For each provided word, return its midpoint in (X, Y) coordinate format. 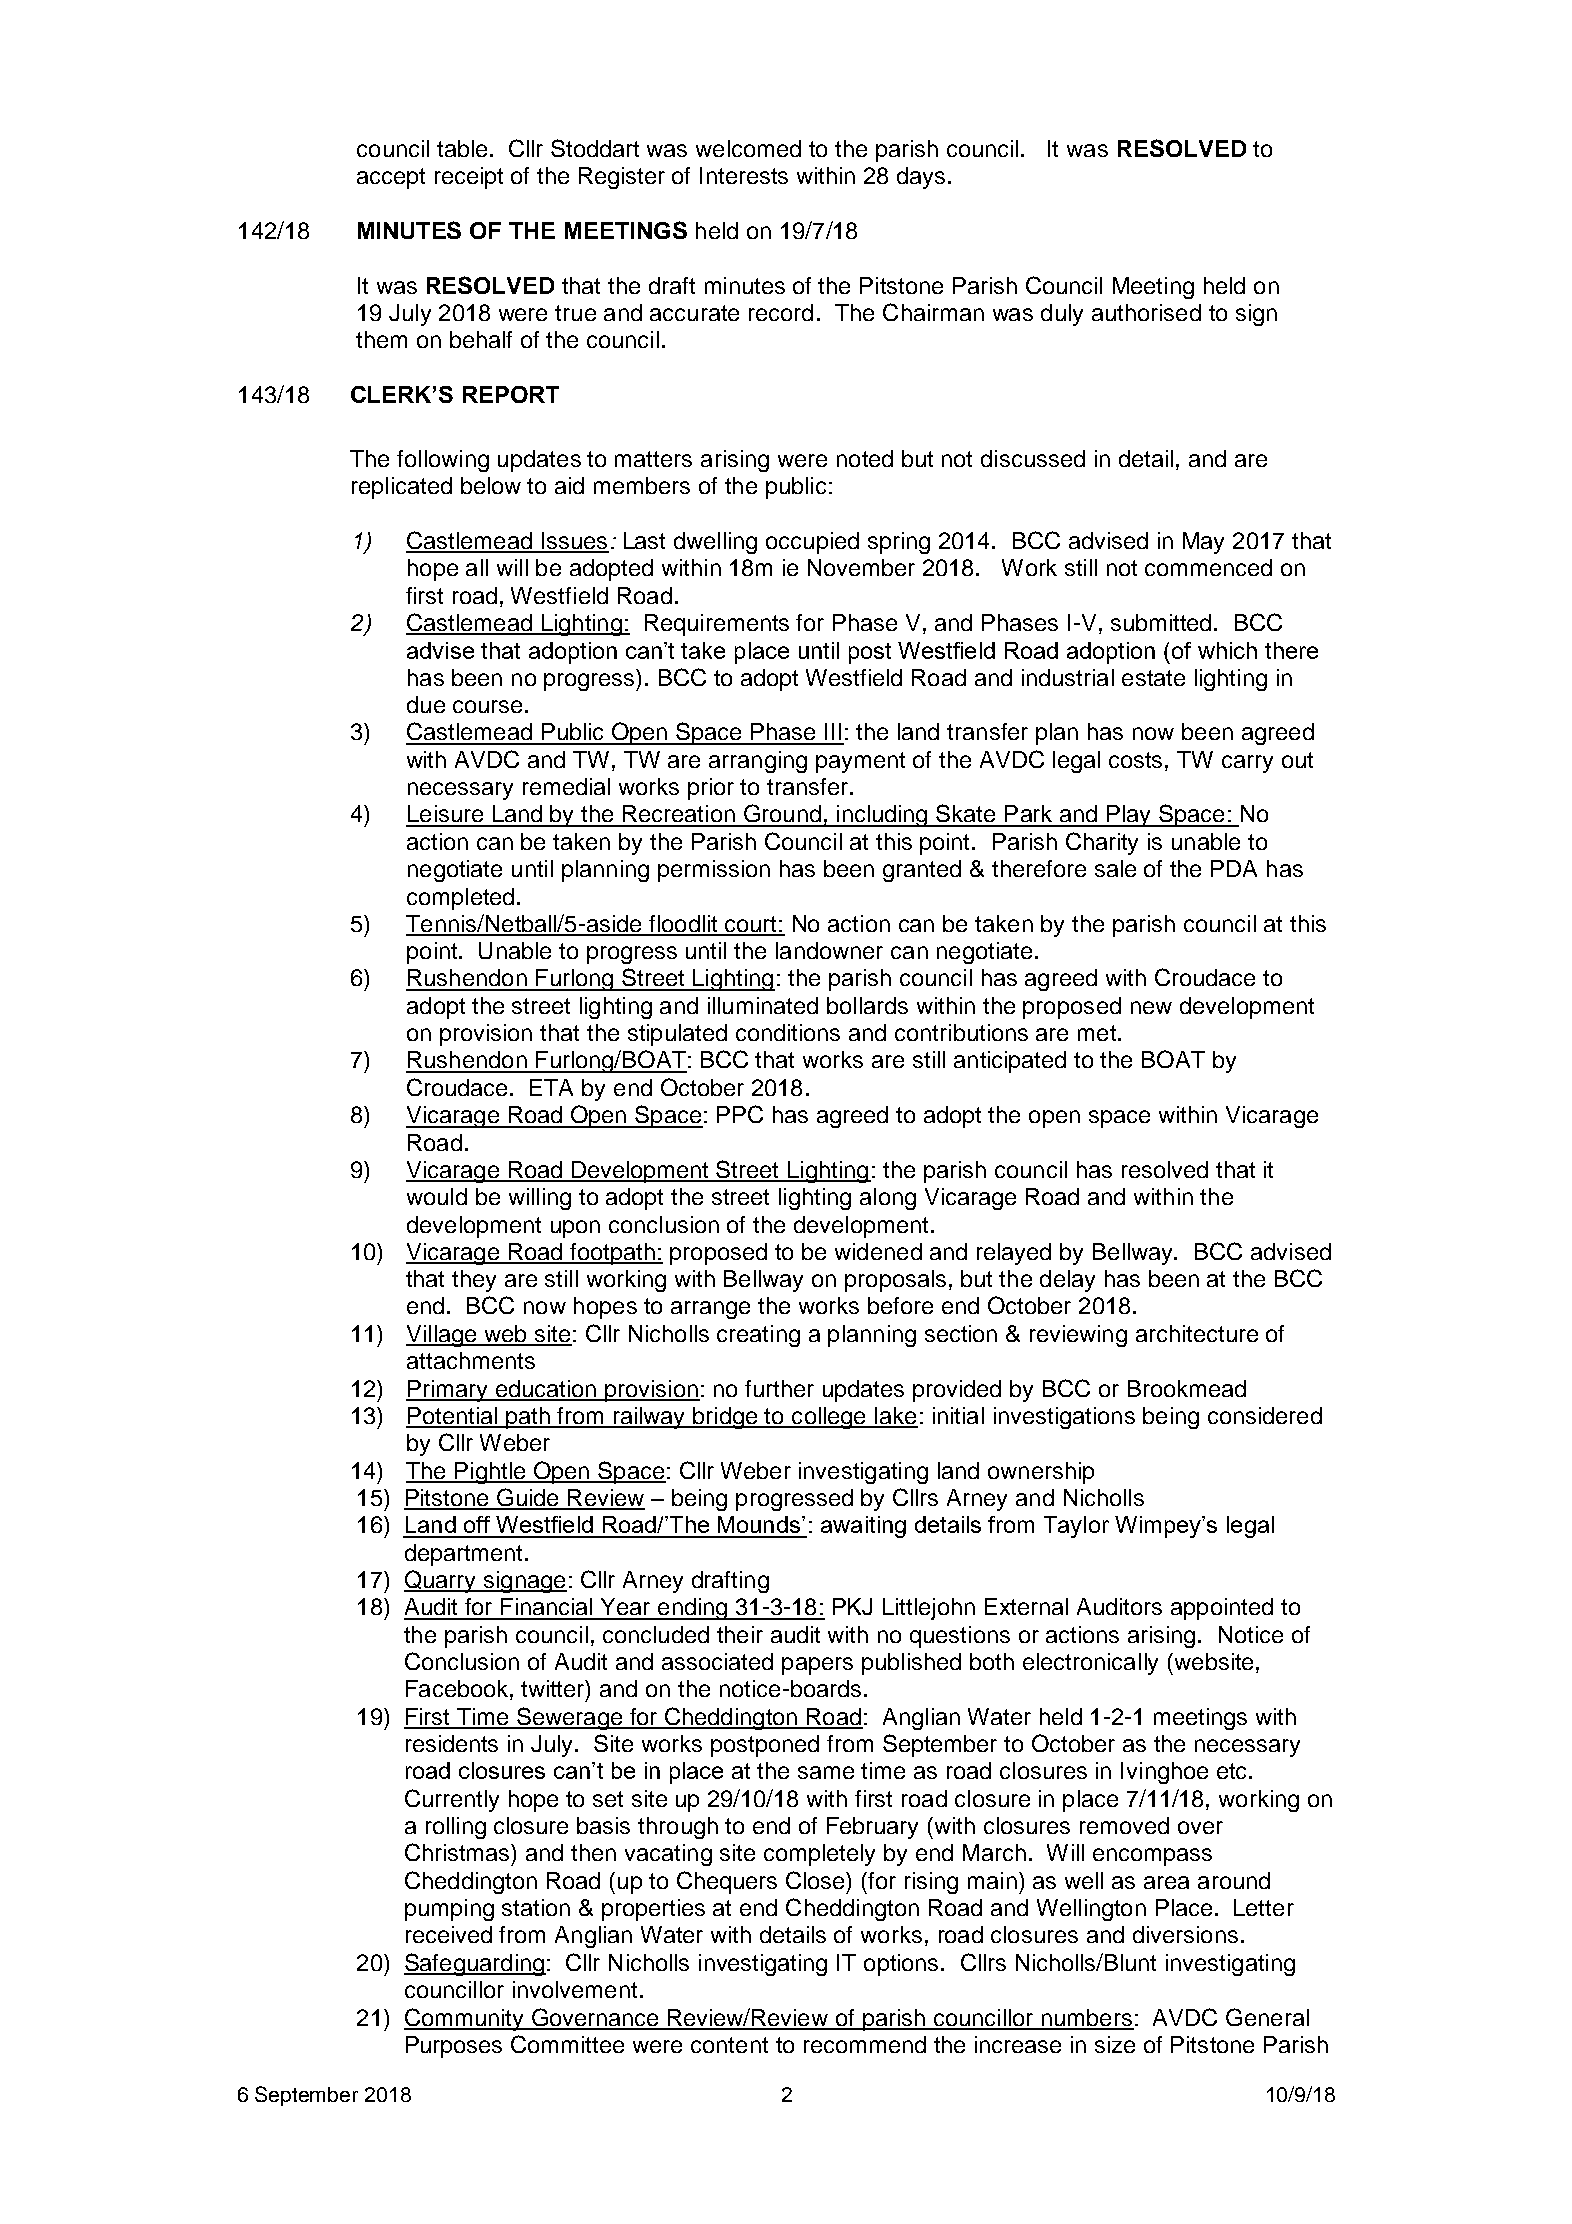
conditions (788, 1032)
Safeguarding (475, 1964)
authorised (1146, 312)
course (487, 706)
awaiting (863, 1527)
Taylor (1076, 1527)
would (437, 1196)
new (1151, 1007)
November (861, 567)
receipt (469, 178)
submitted (1161, 622)
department (465, 1555)
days (921, 178)
